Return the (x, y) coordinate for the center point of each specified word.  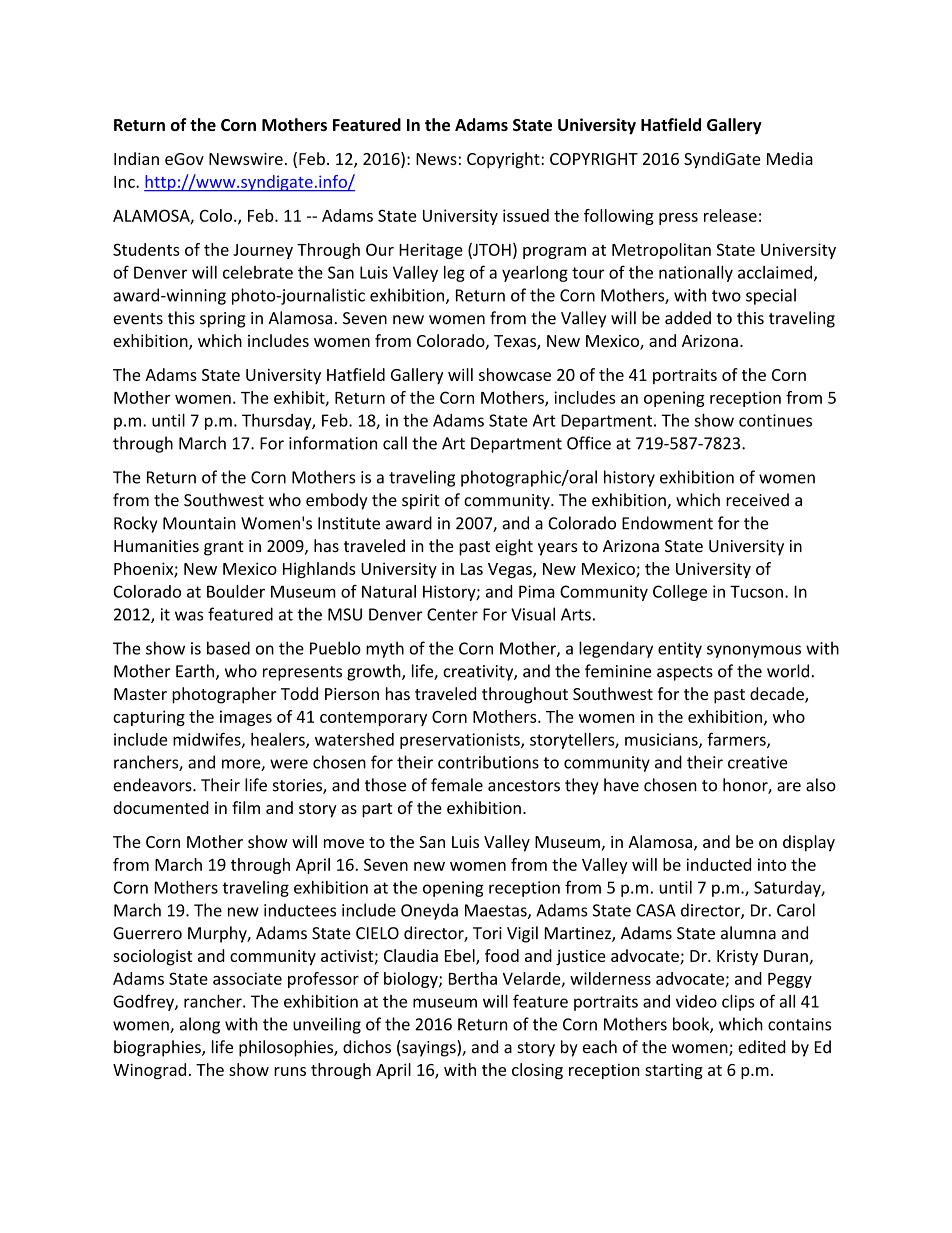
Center (452, 614)
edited (762, 1047)
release (730, 215)
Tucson (756, 591)
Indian (136, 158)
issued (526, 215)
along (200, 1025)
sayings (429, 1048)
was (189, 616)
